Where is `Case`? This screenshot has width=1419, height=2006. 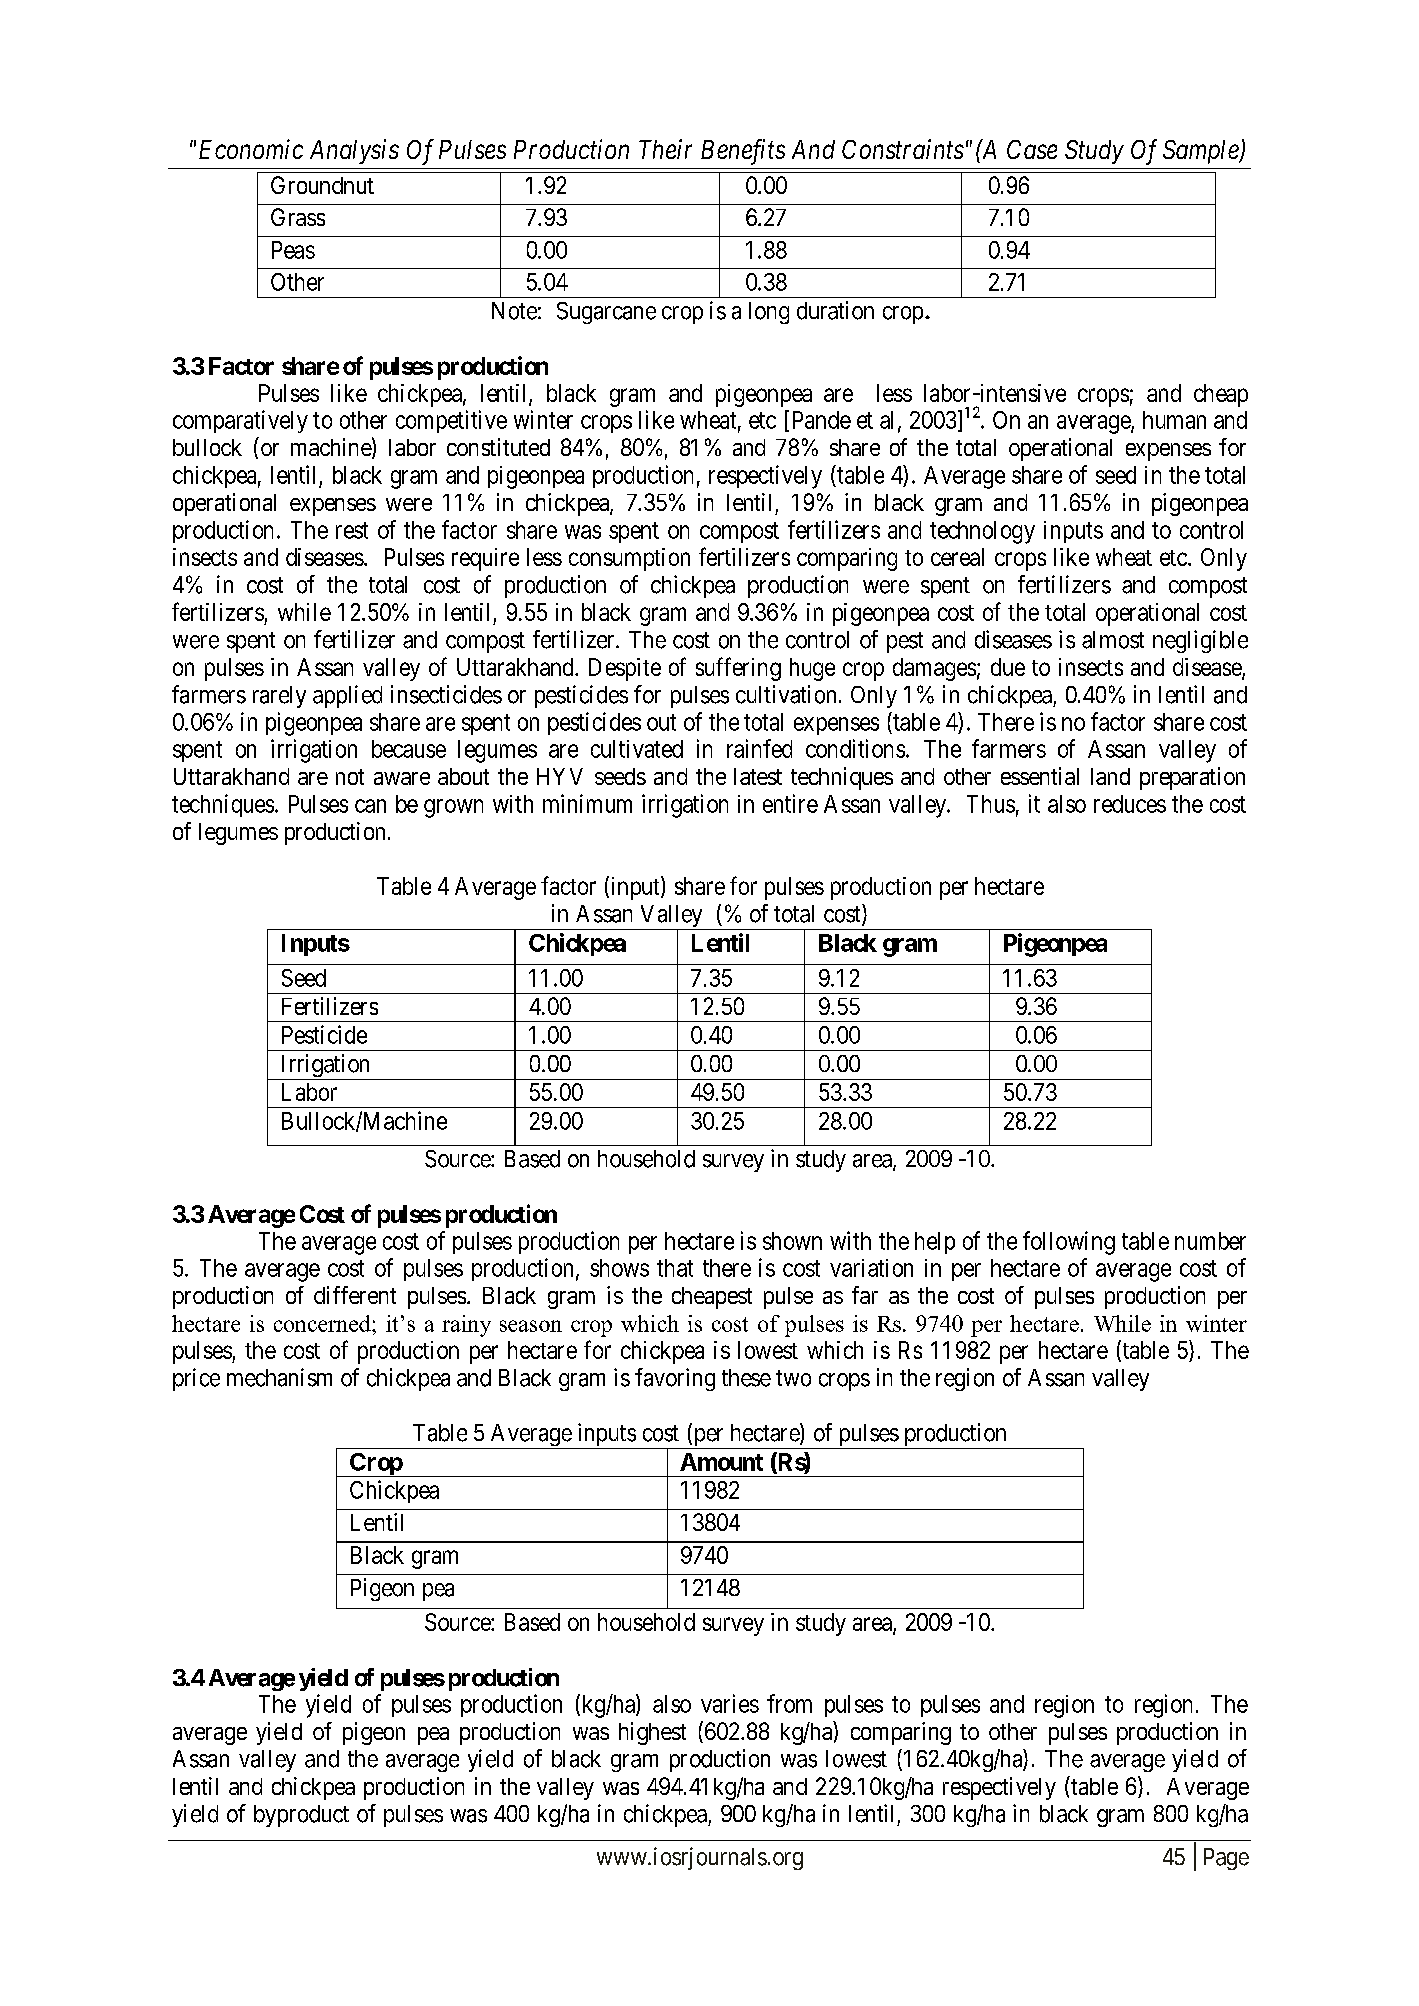
Case is located at coordinates (1032, 149).
